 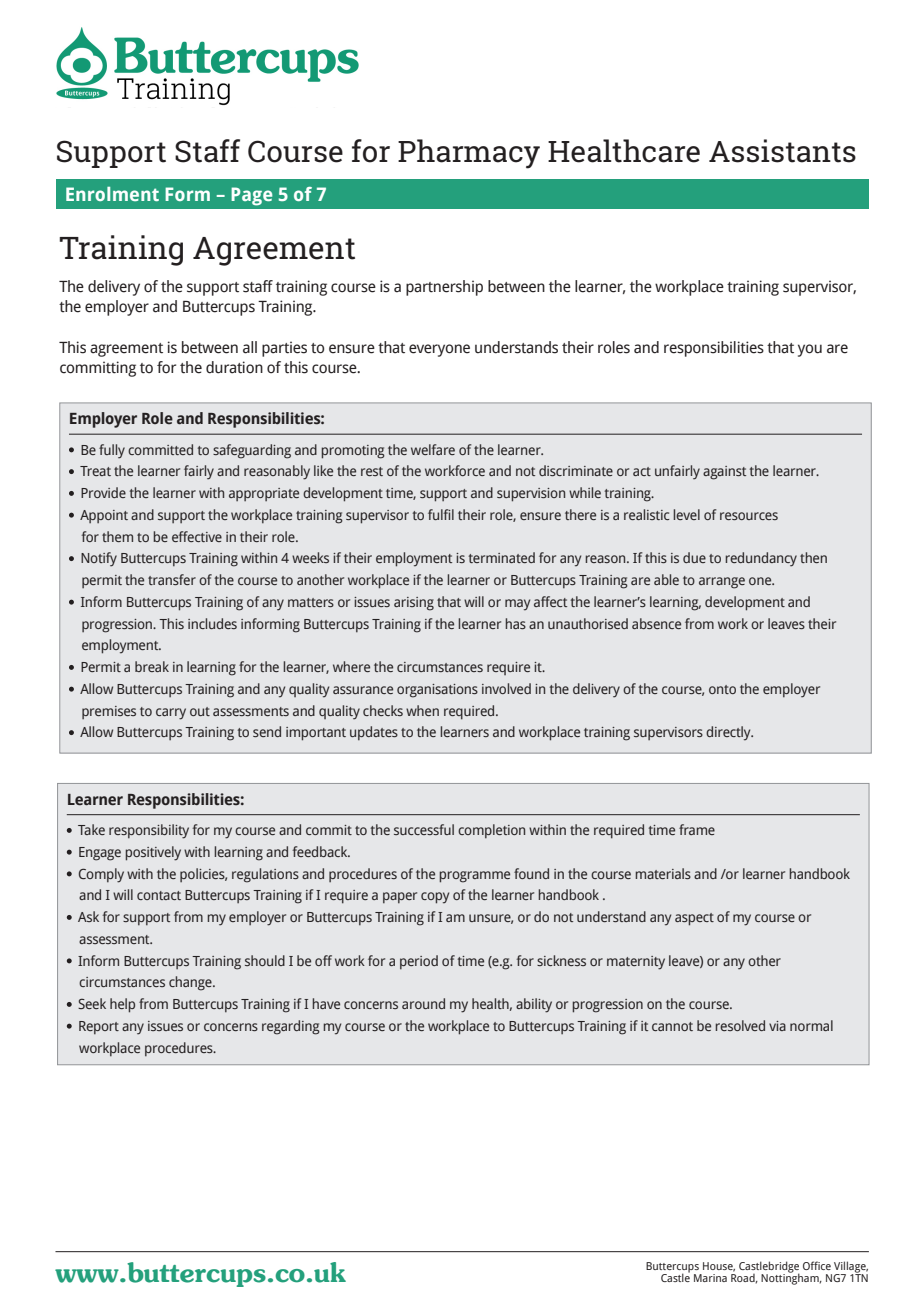 What do you see at coordinates (782, 151) in the screenshot?
I see `Assistants` at bounding box center [782, 151].
